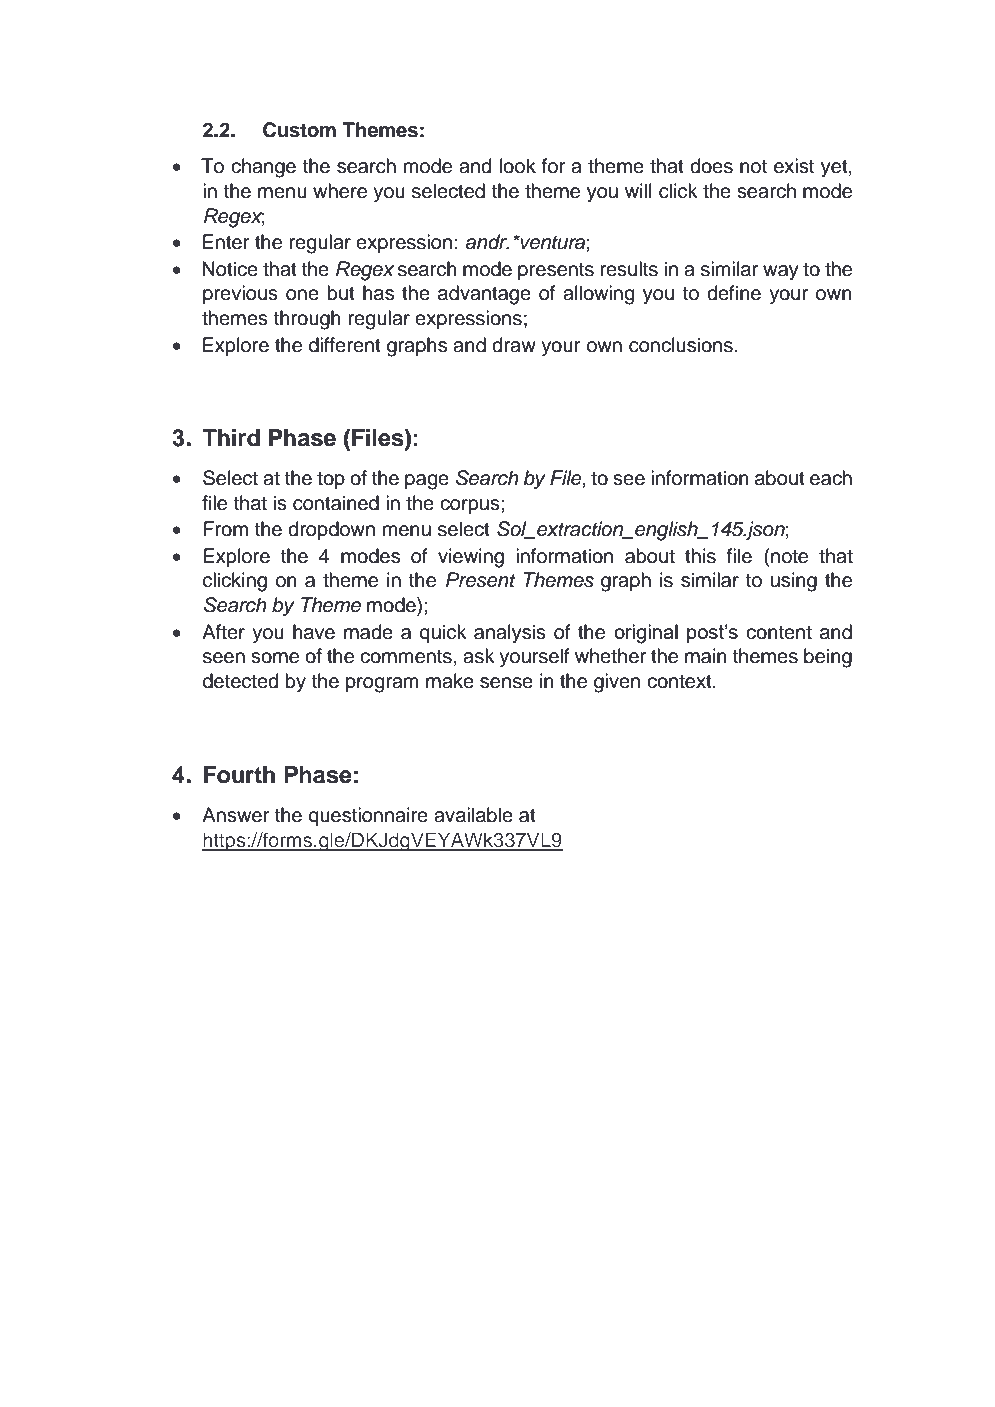  Describe the element at coordinates (518, 166) in the image. I see `look` at that location.
